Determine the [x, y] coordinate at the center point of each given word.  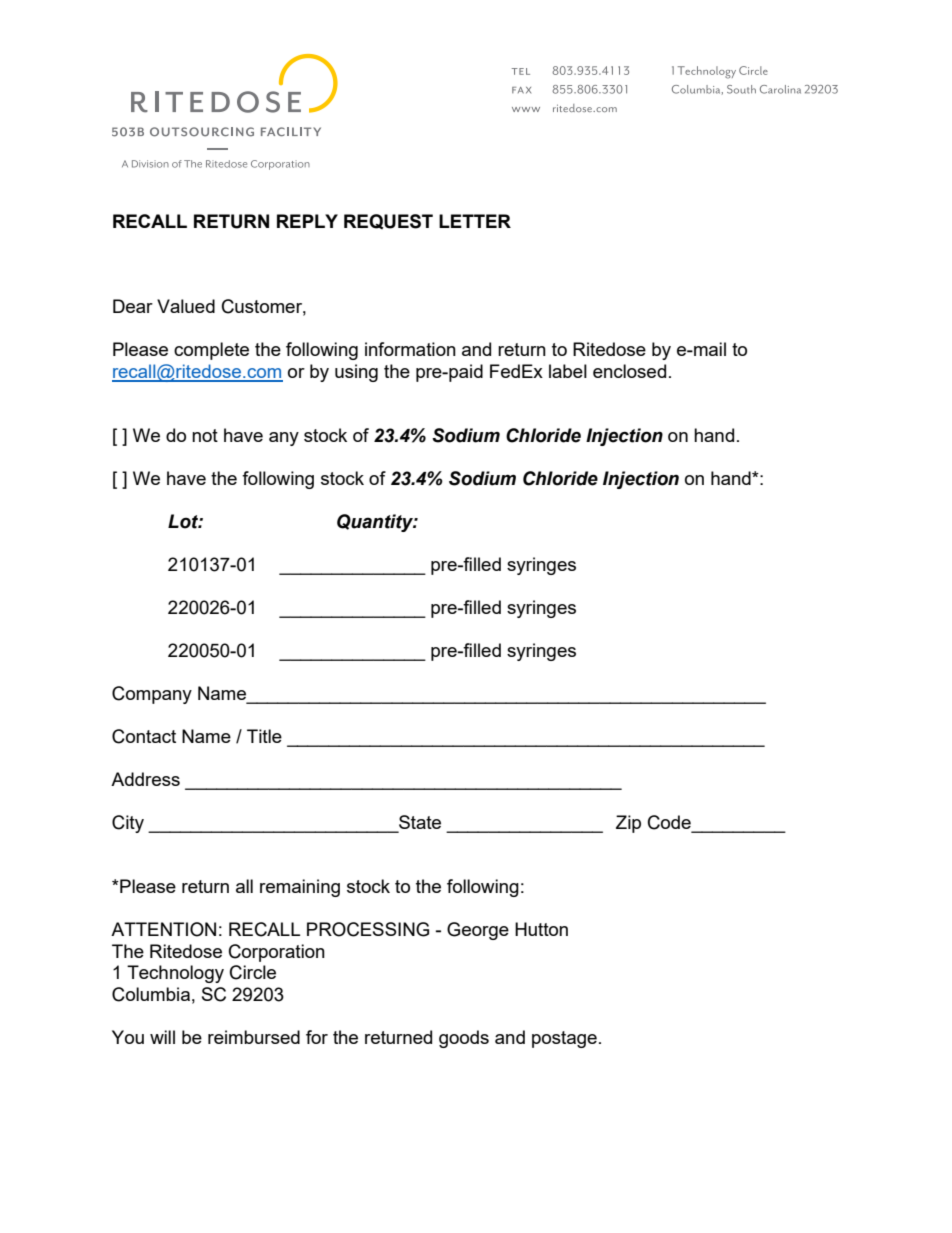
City [128, 824]
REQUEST [388, 221]
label [568, 371]
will [162, 1037]
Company [152, 695]
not [205, 435]
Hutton [541, 929]
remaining [300, 888]
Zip [628, 824]
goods [464, 1039]
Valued [186, 306]
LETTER [475, 221]
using [356, 373]
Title [264, 736]
